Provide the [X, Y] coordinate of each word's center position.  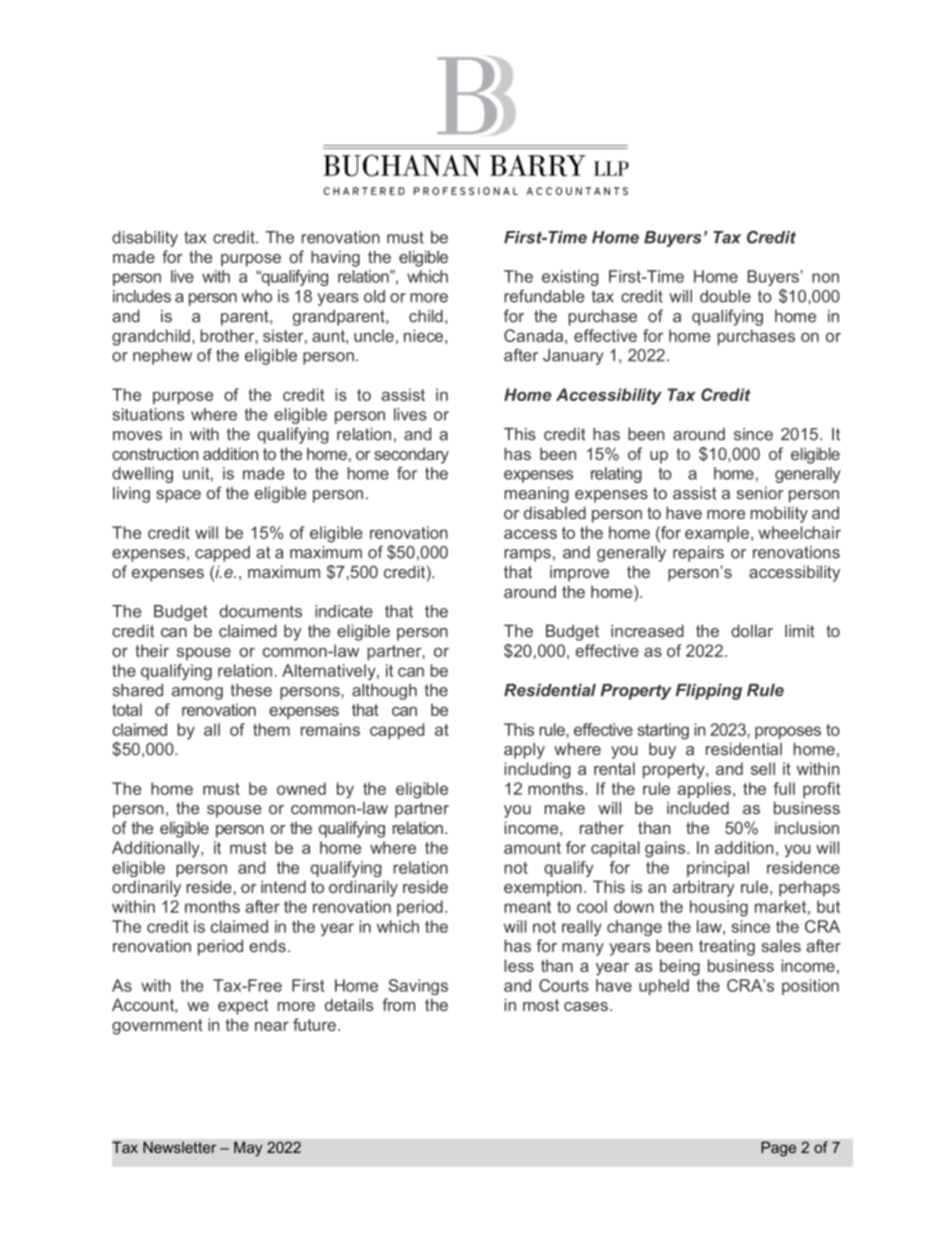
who [257, 296]
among [197, 693]
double [725, 296]
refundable [544, 296]
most [541, 1005]
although [384, 692]
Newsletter [179, 1147]
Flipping [709, 692]
